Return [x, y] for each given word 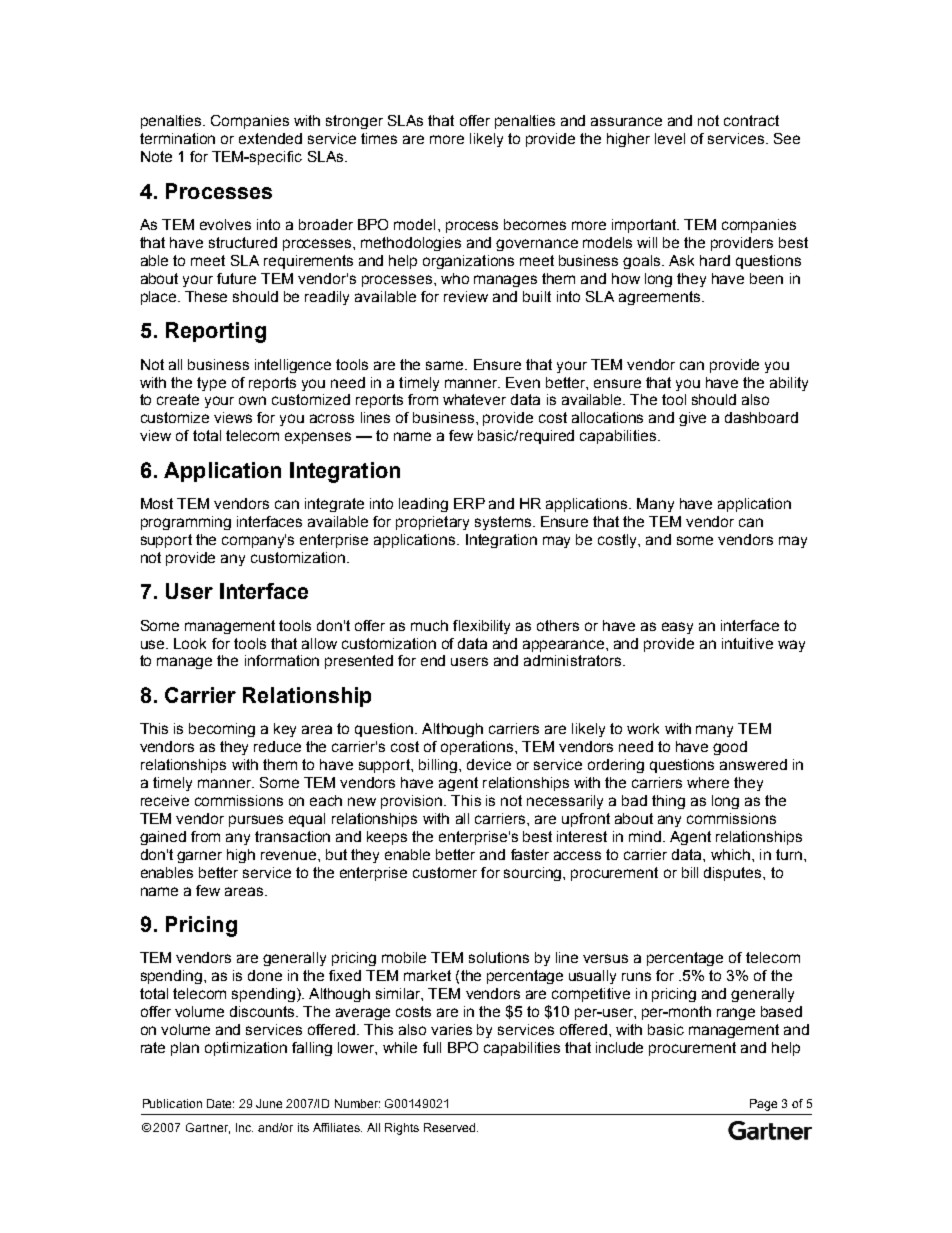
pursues [256, 821]
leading [423, 505]
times [379, 138]
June [269, 1103]
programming [186, 523]
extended [270, 138]
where [708, 782]
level [670, 138]
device [489, 764]
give [692, 419]
